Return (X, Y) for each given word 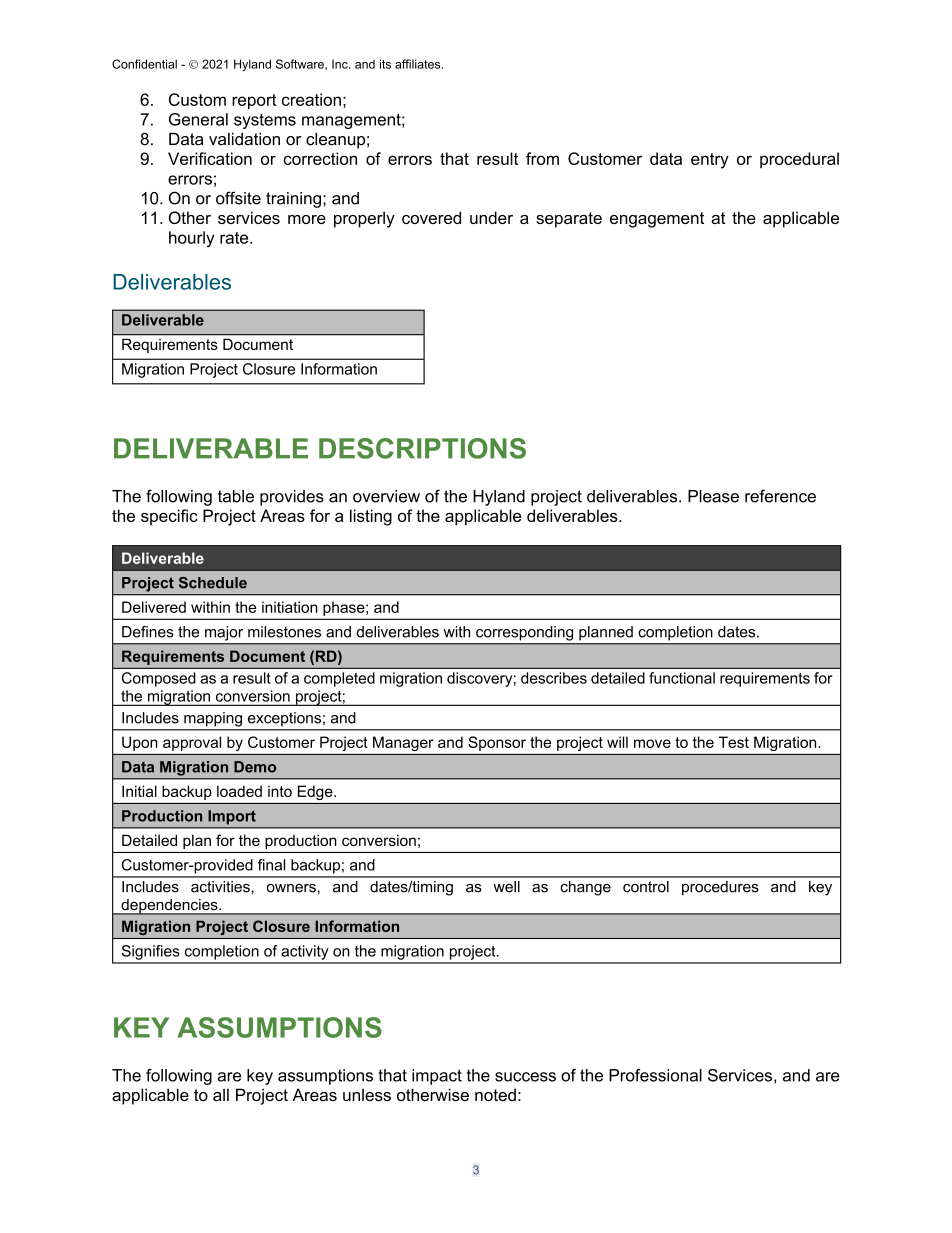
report (254, 101)
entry (710, 161)
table (236, 496)
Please (713, 496)
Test (734, 742)
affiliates (419, 64)
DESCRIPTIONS (422, 448)
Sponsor (497, 743)
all (221, 1094)
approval (192, 743)
